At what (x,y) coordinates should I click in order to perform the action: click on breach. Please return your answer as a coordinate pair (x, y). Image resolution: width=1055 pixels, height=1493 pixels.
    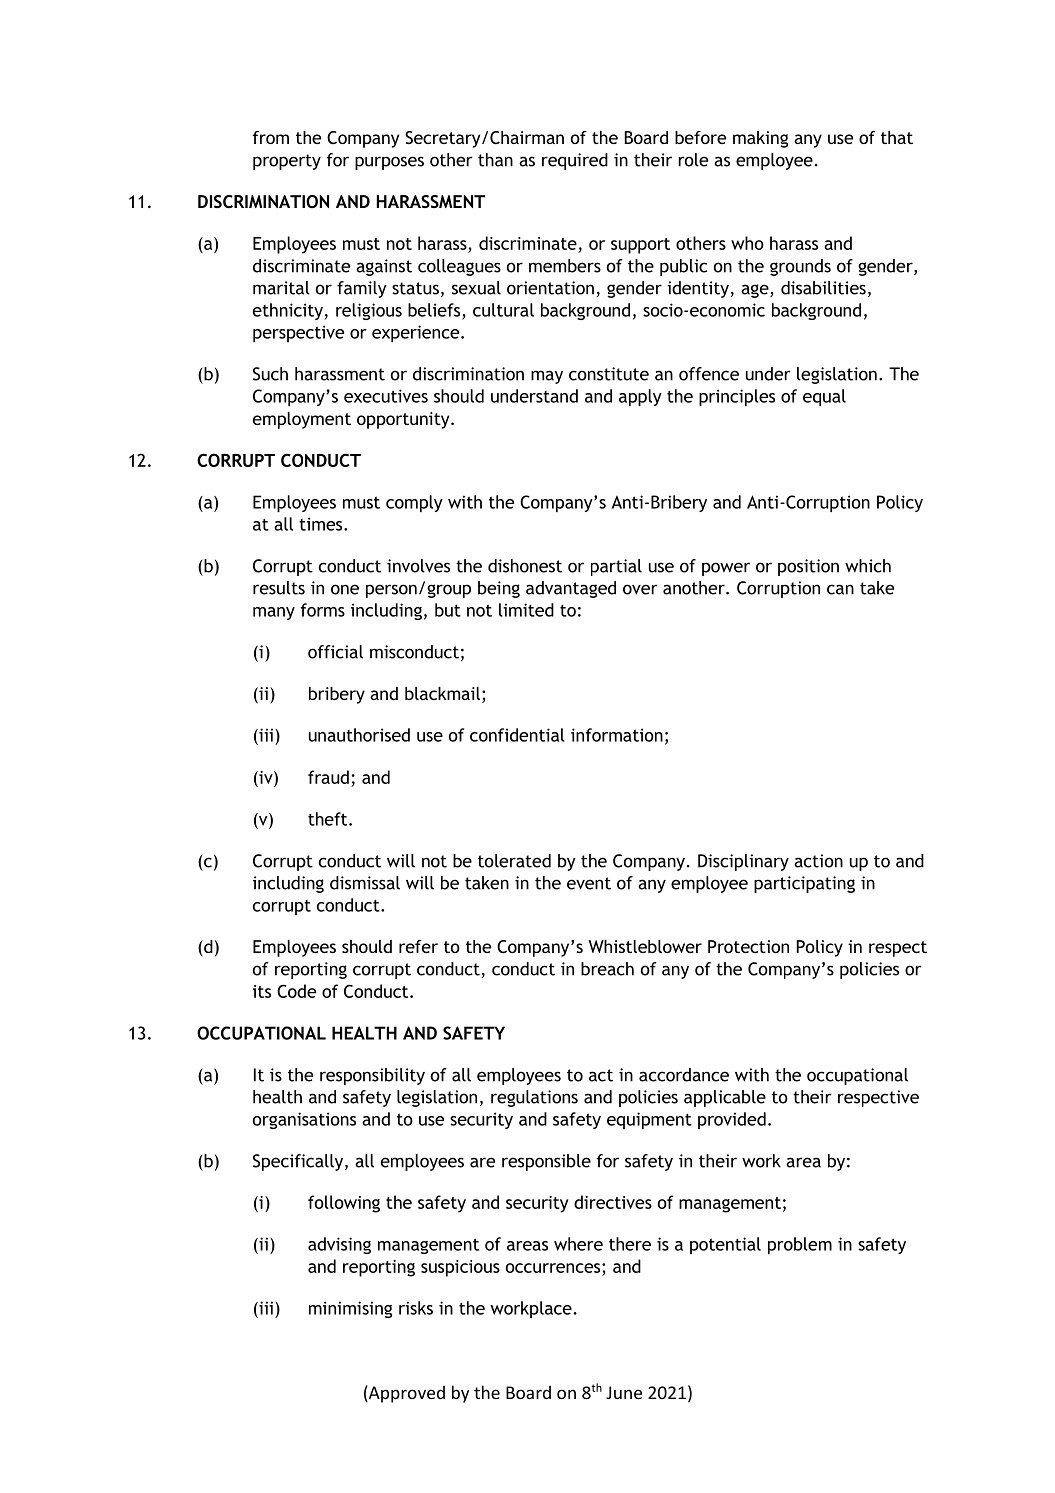
    Looking at the image, I should click on (607, 969).
